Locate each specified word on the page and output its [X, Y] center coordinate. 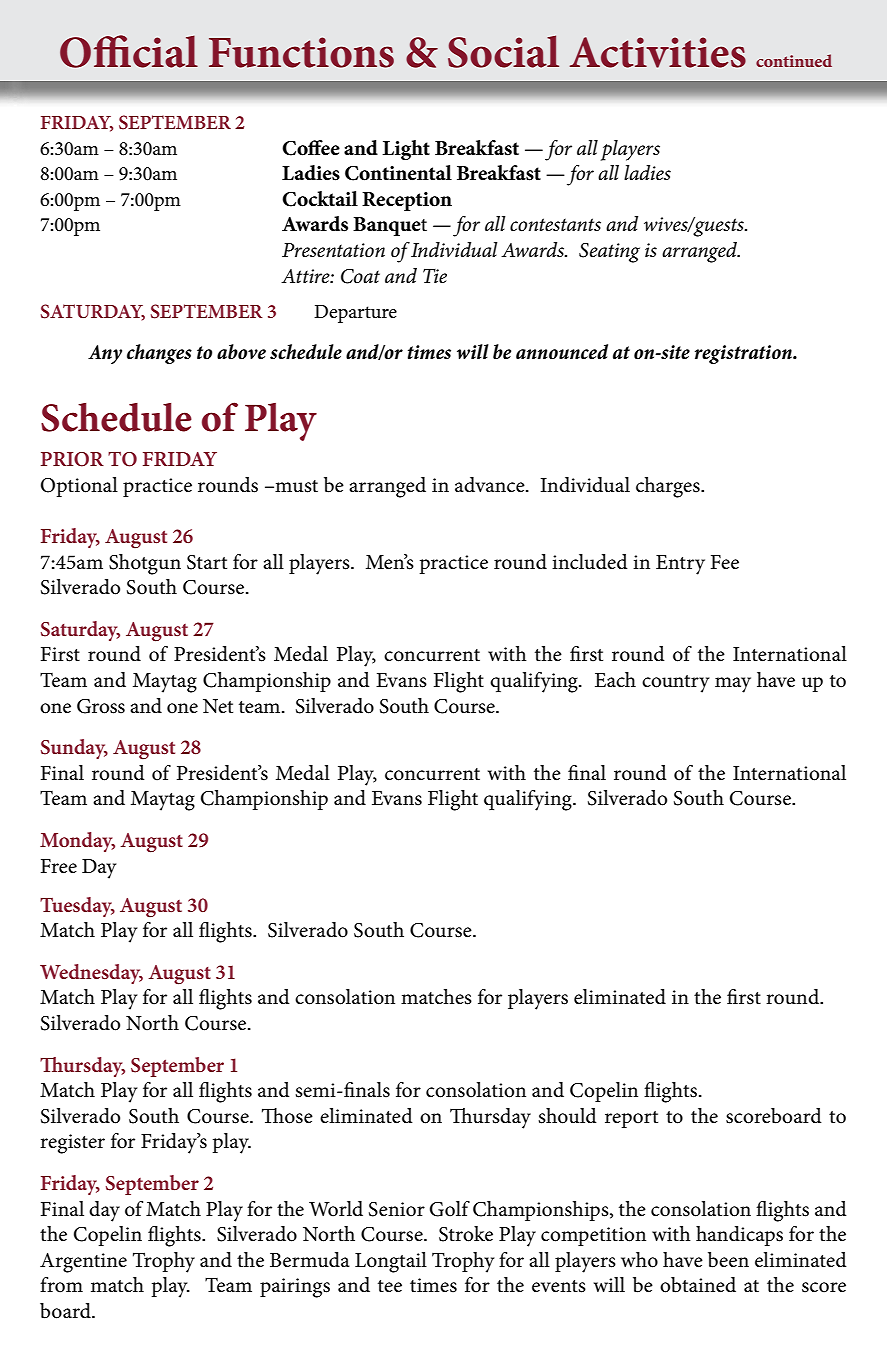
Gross [101, 706]
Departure [355, 314]
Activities [658, 52]
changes [159, 354]
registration [744, 354]
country [675, 684]
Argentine [83, 1263]
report [631, 1119]
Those [287, 1116]
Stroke [466, 1234]
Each [615, 680]
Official [129, 51]
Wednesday [91, 974]
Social [503, 51]
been [728, 1260]
